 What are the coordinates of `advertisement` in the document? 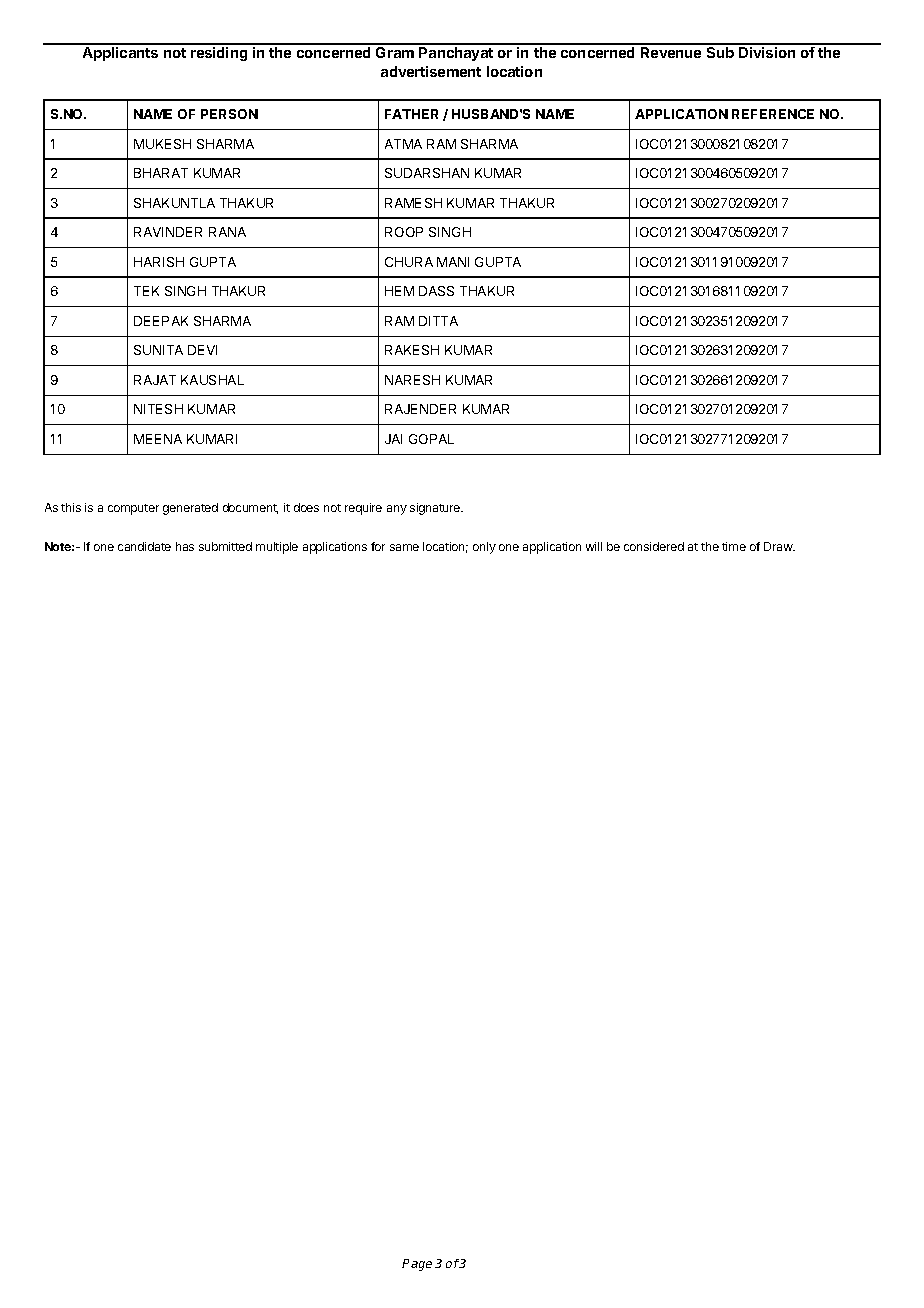 It's located at (431, 71).
